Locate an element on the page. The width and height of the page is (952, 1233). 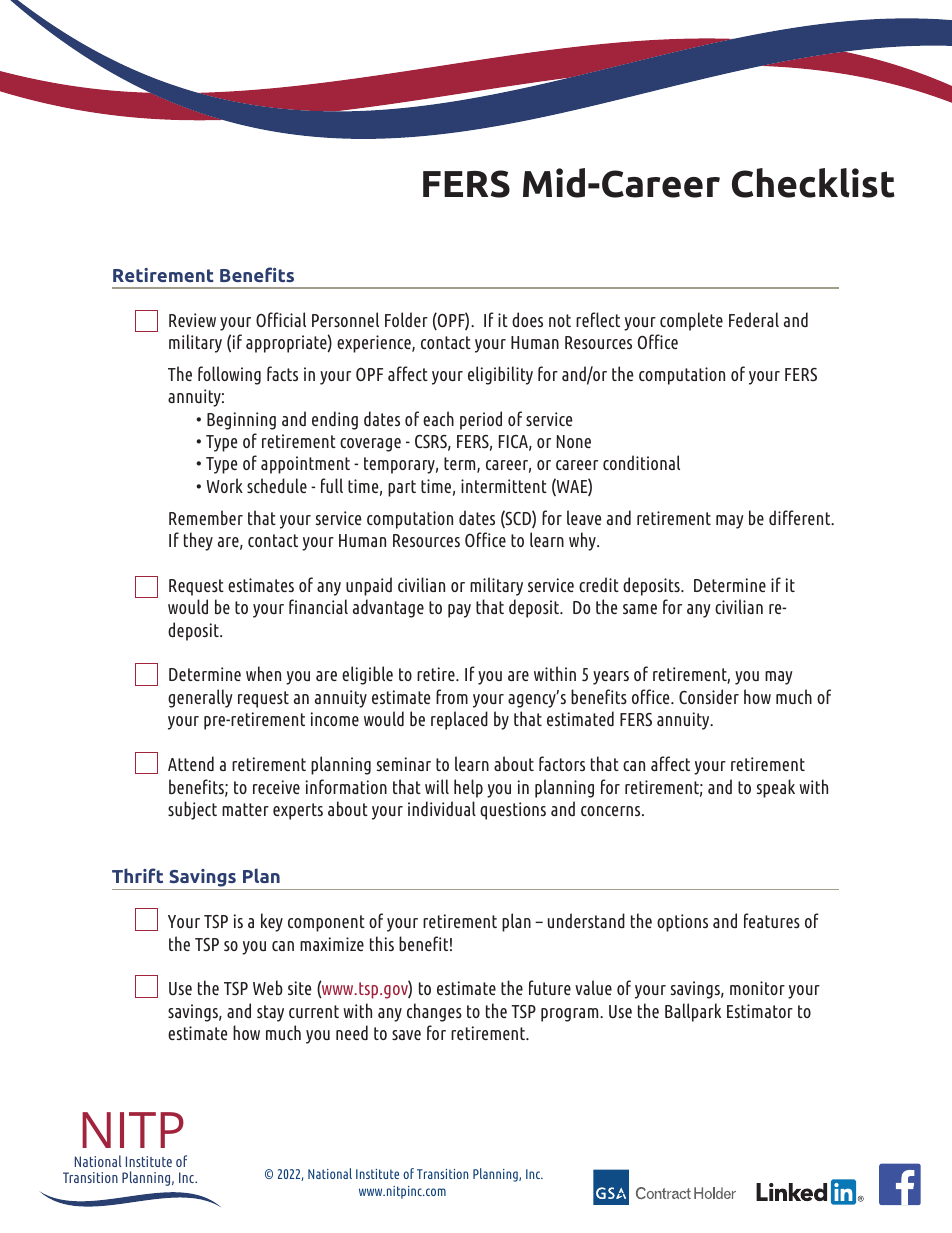
stay is located at coordinates (270, 1013).
